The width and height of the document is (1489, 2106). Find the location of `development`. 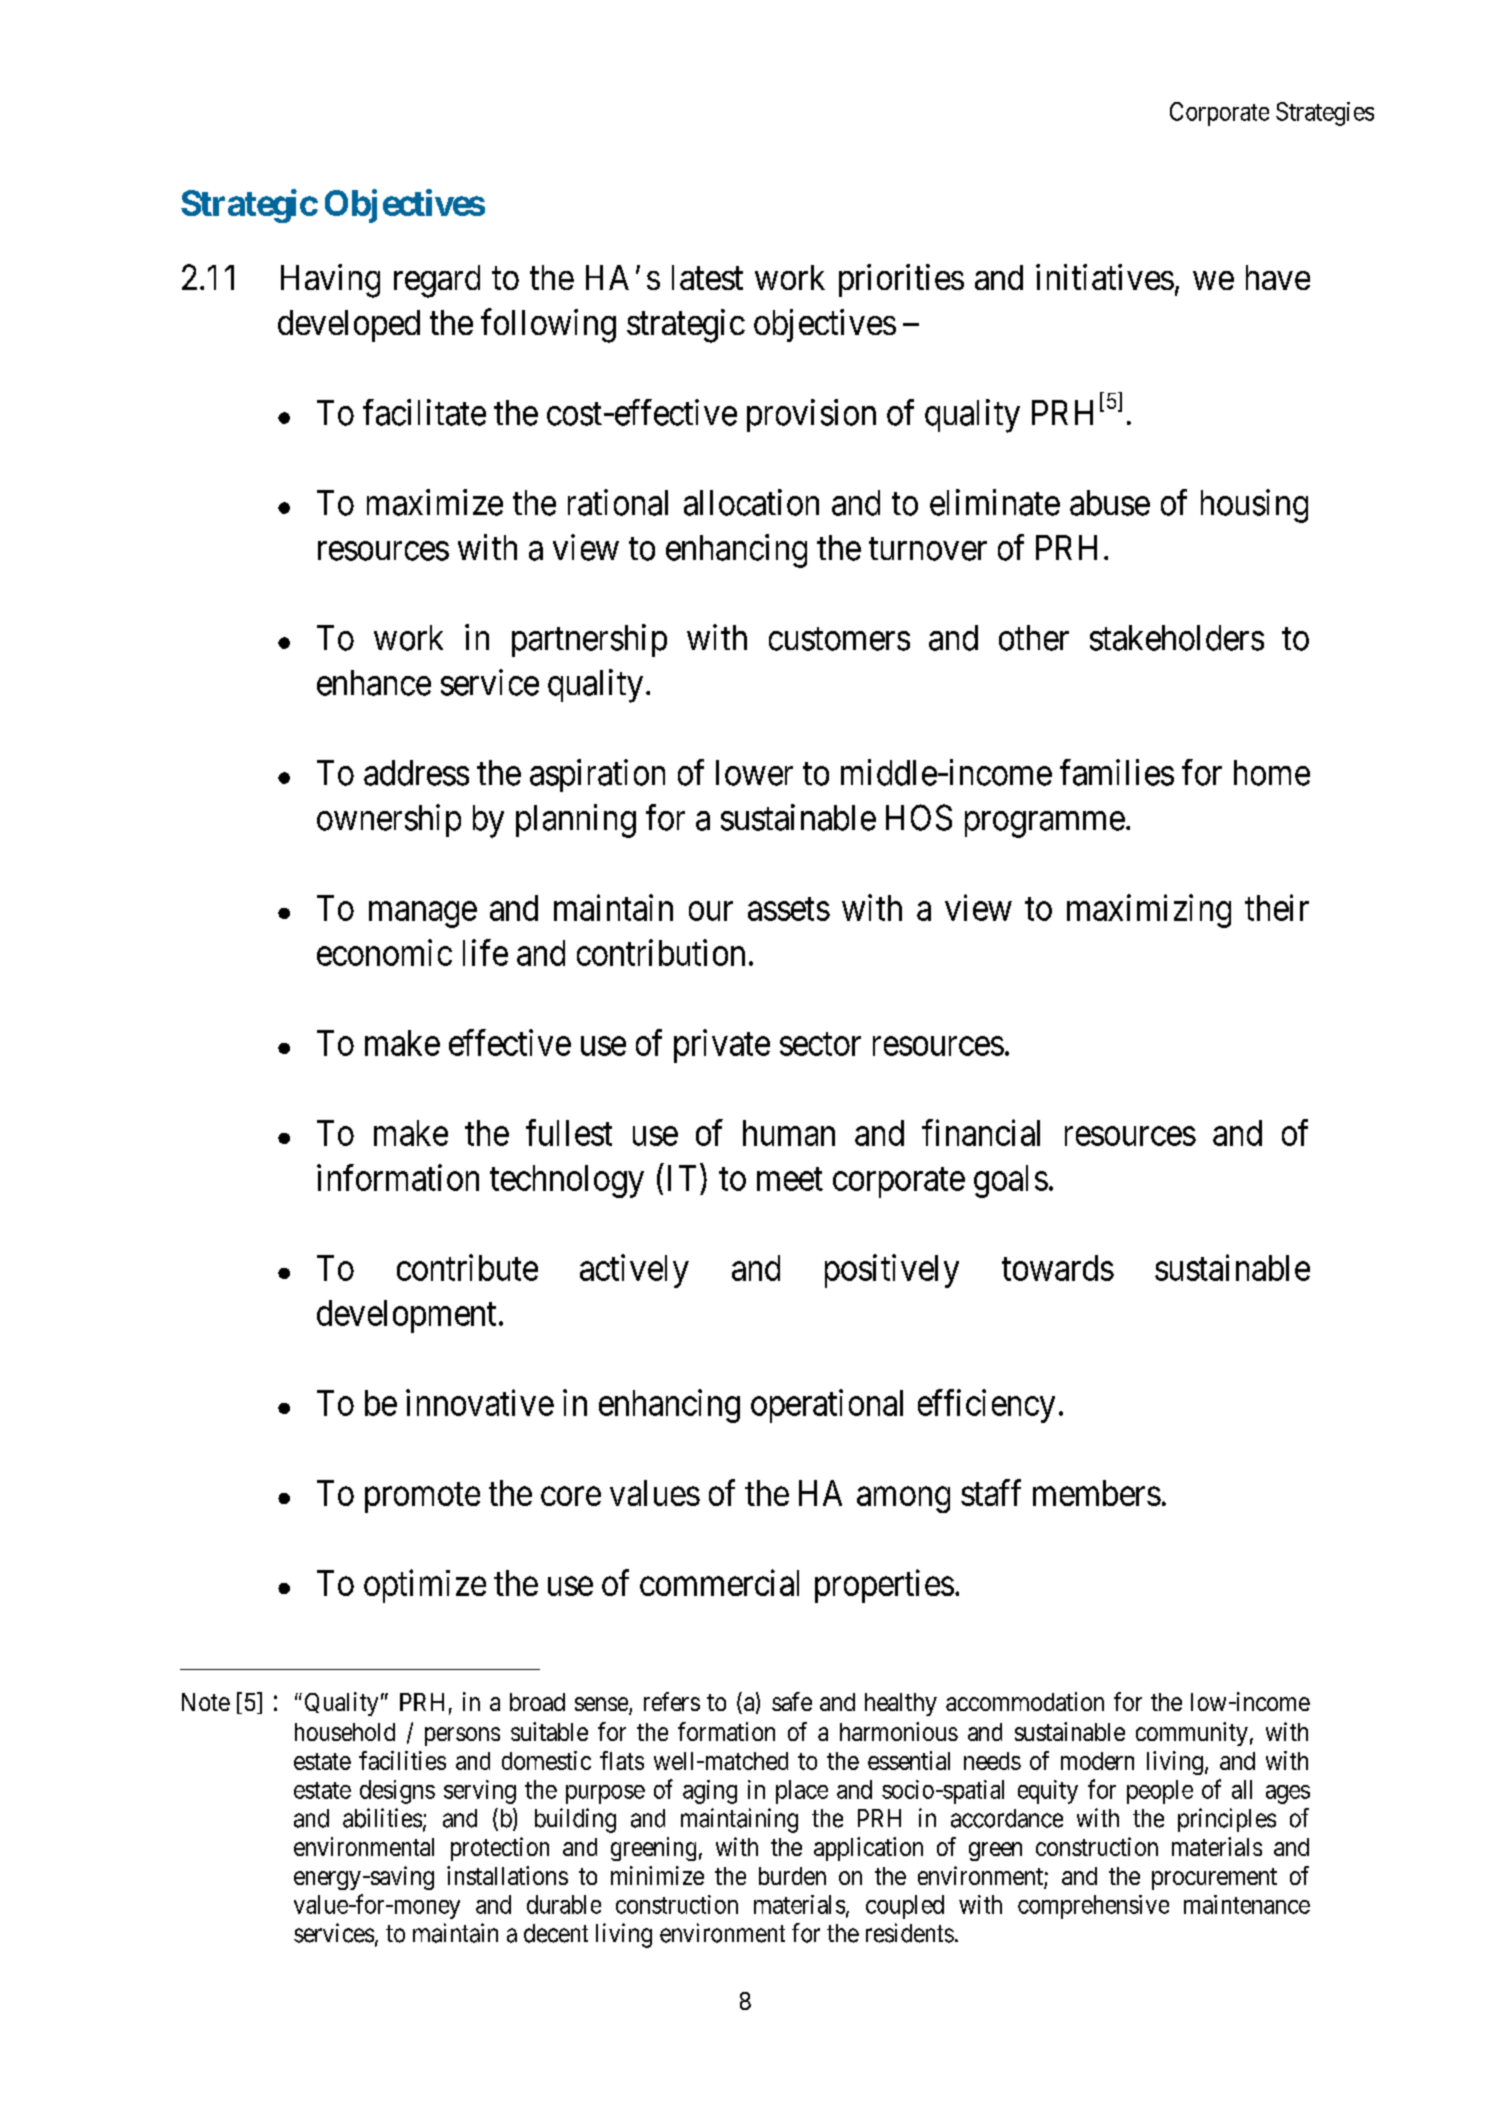

development is located at coordinates (406, 1316).
